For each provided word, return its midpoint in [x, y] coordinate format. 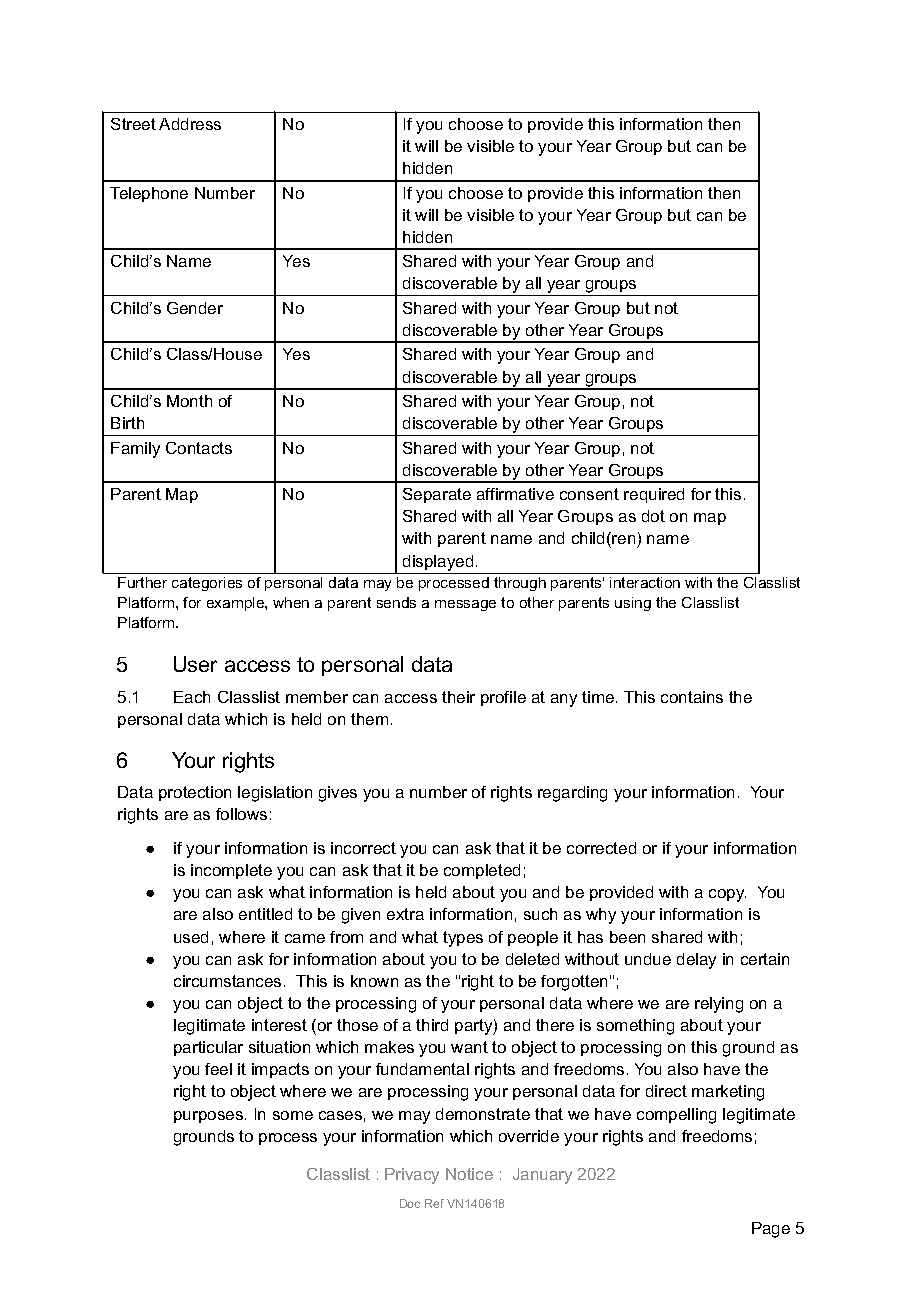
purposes [208, 1117]
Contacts [199, 448]
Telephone [149, 194]
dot [653, 516]
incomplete [231, 871]
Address [190, 124]
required [654, 495]
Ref [434, 1203]
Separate [437, 495]
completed [482, 871]
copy [727, 895]
